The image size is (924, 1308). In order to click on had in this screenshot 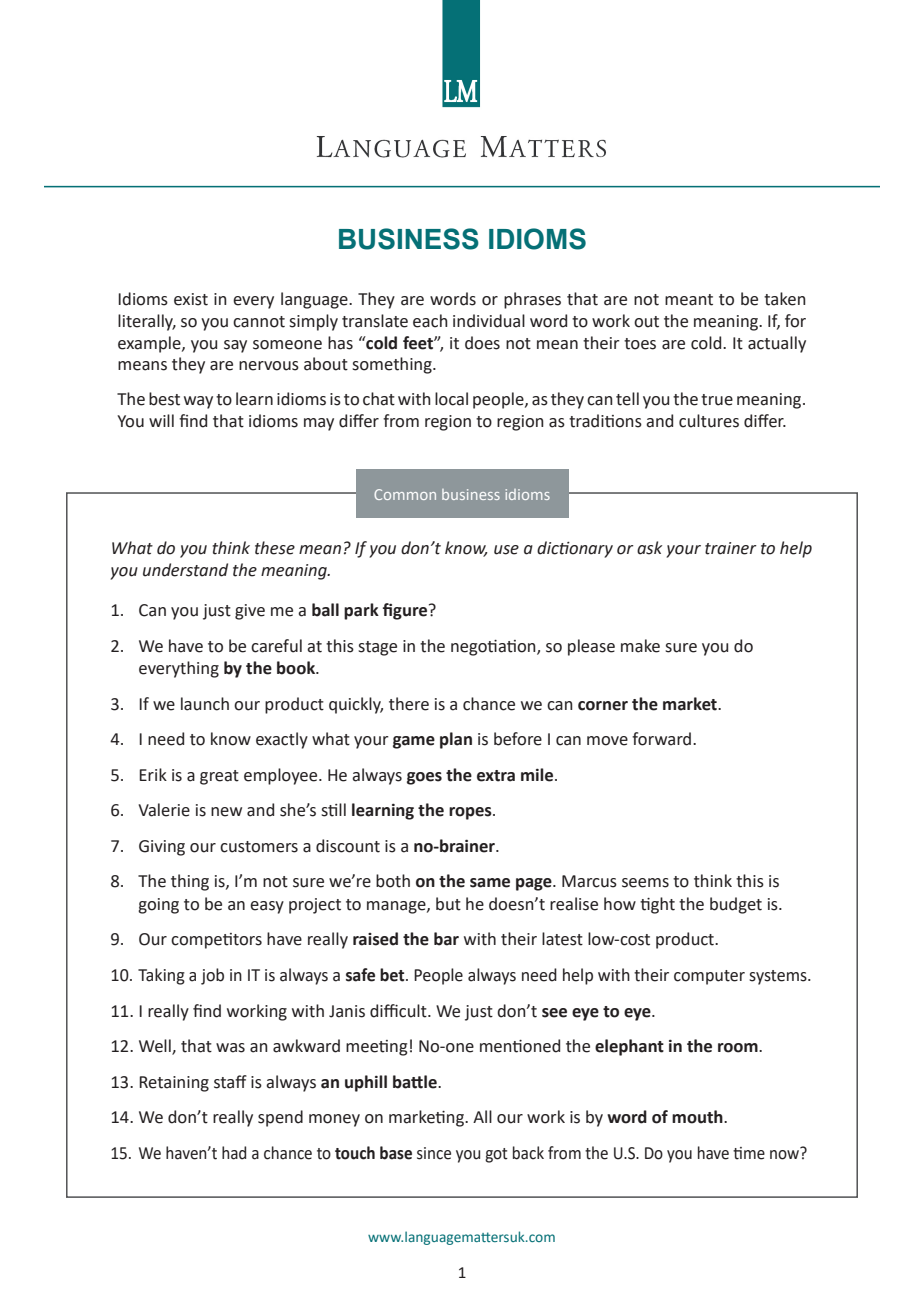, I will do `click(234, 1153)`.
